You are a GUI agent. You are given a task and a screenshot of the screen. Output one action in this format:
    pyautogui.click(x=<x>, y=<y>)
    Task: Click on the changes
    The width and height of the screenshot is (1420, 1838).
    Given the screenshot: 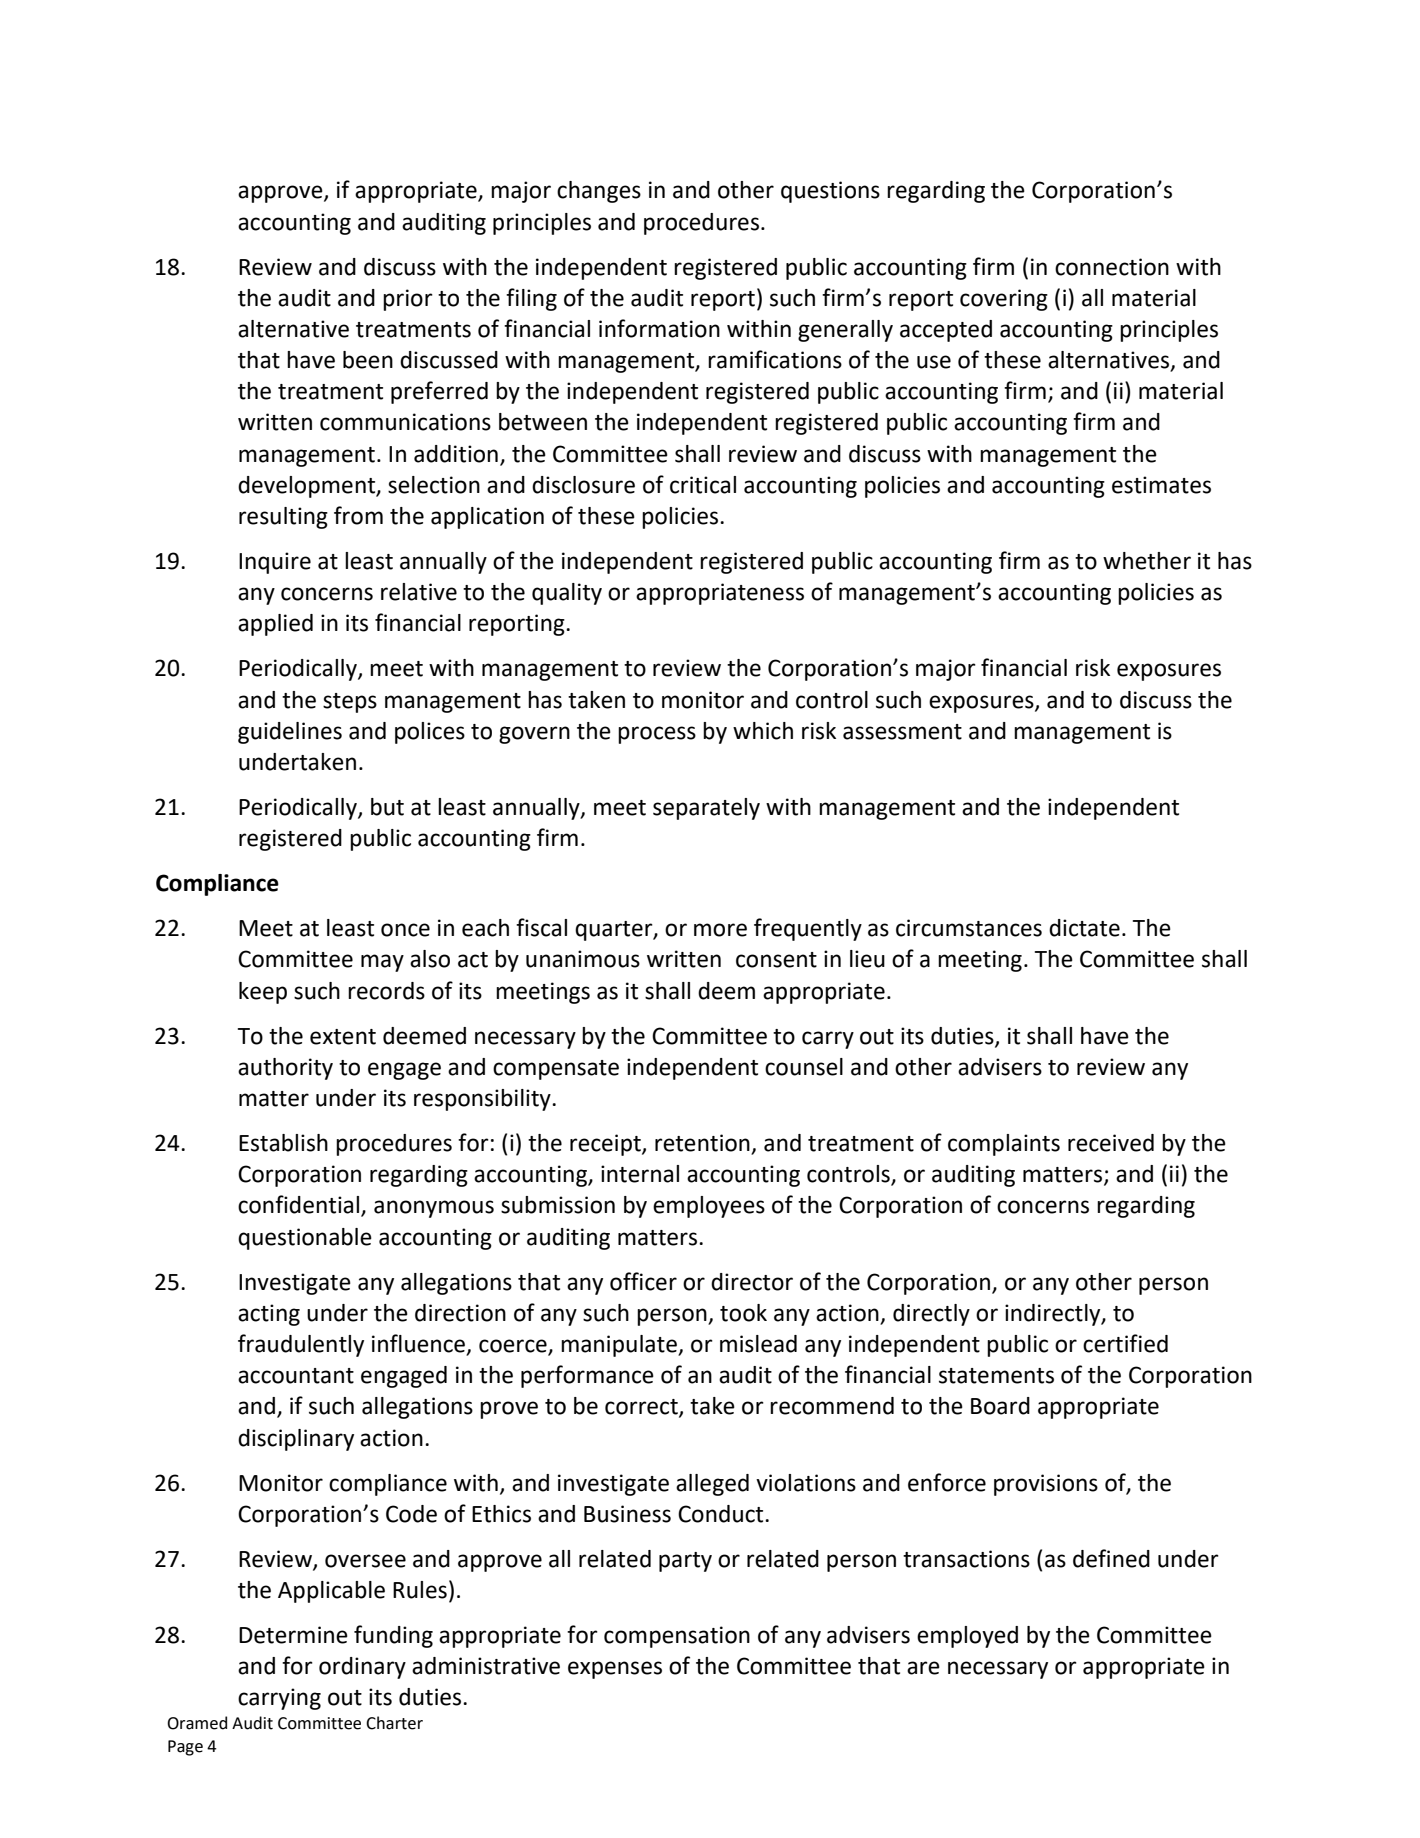 What is the action you would take?
    pyautogui.click(x=599, y=192)
